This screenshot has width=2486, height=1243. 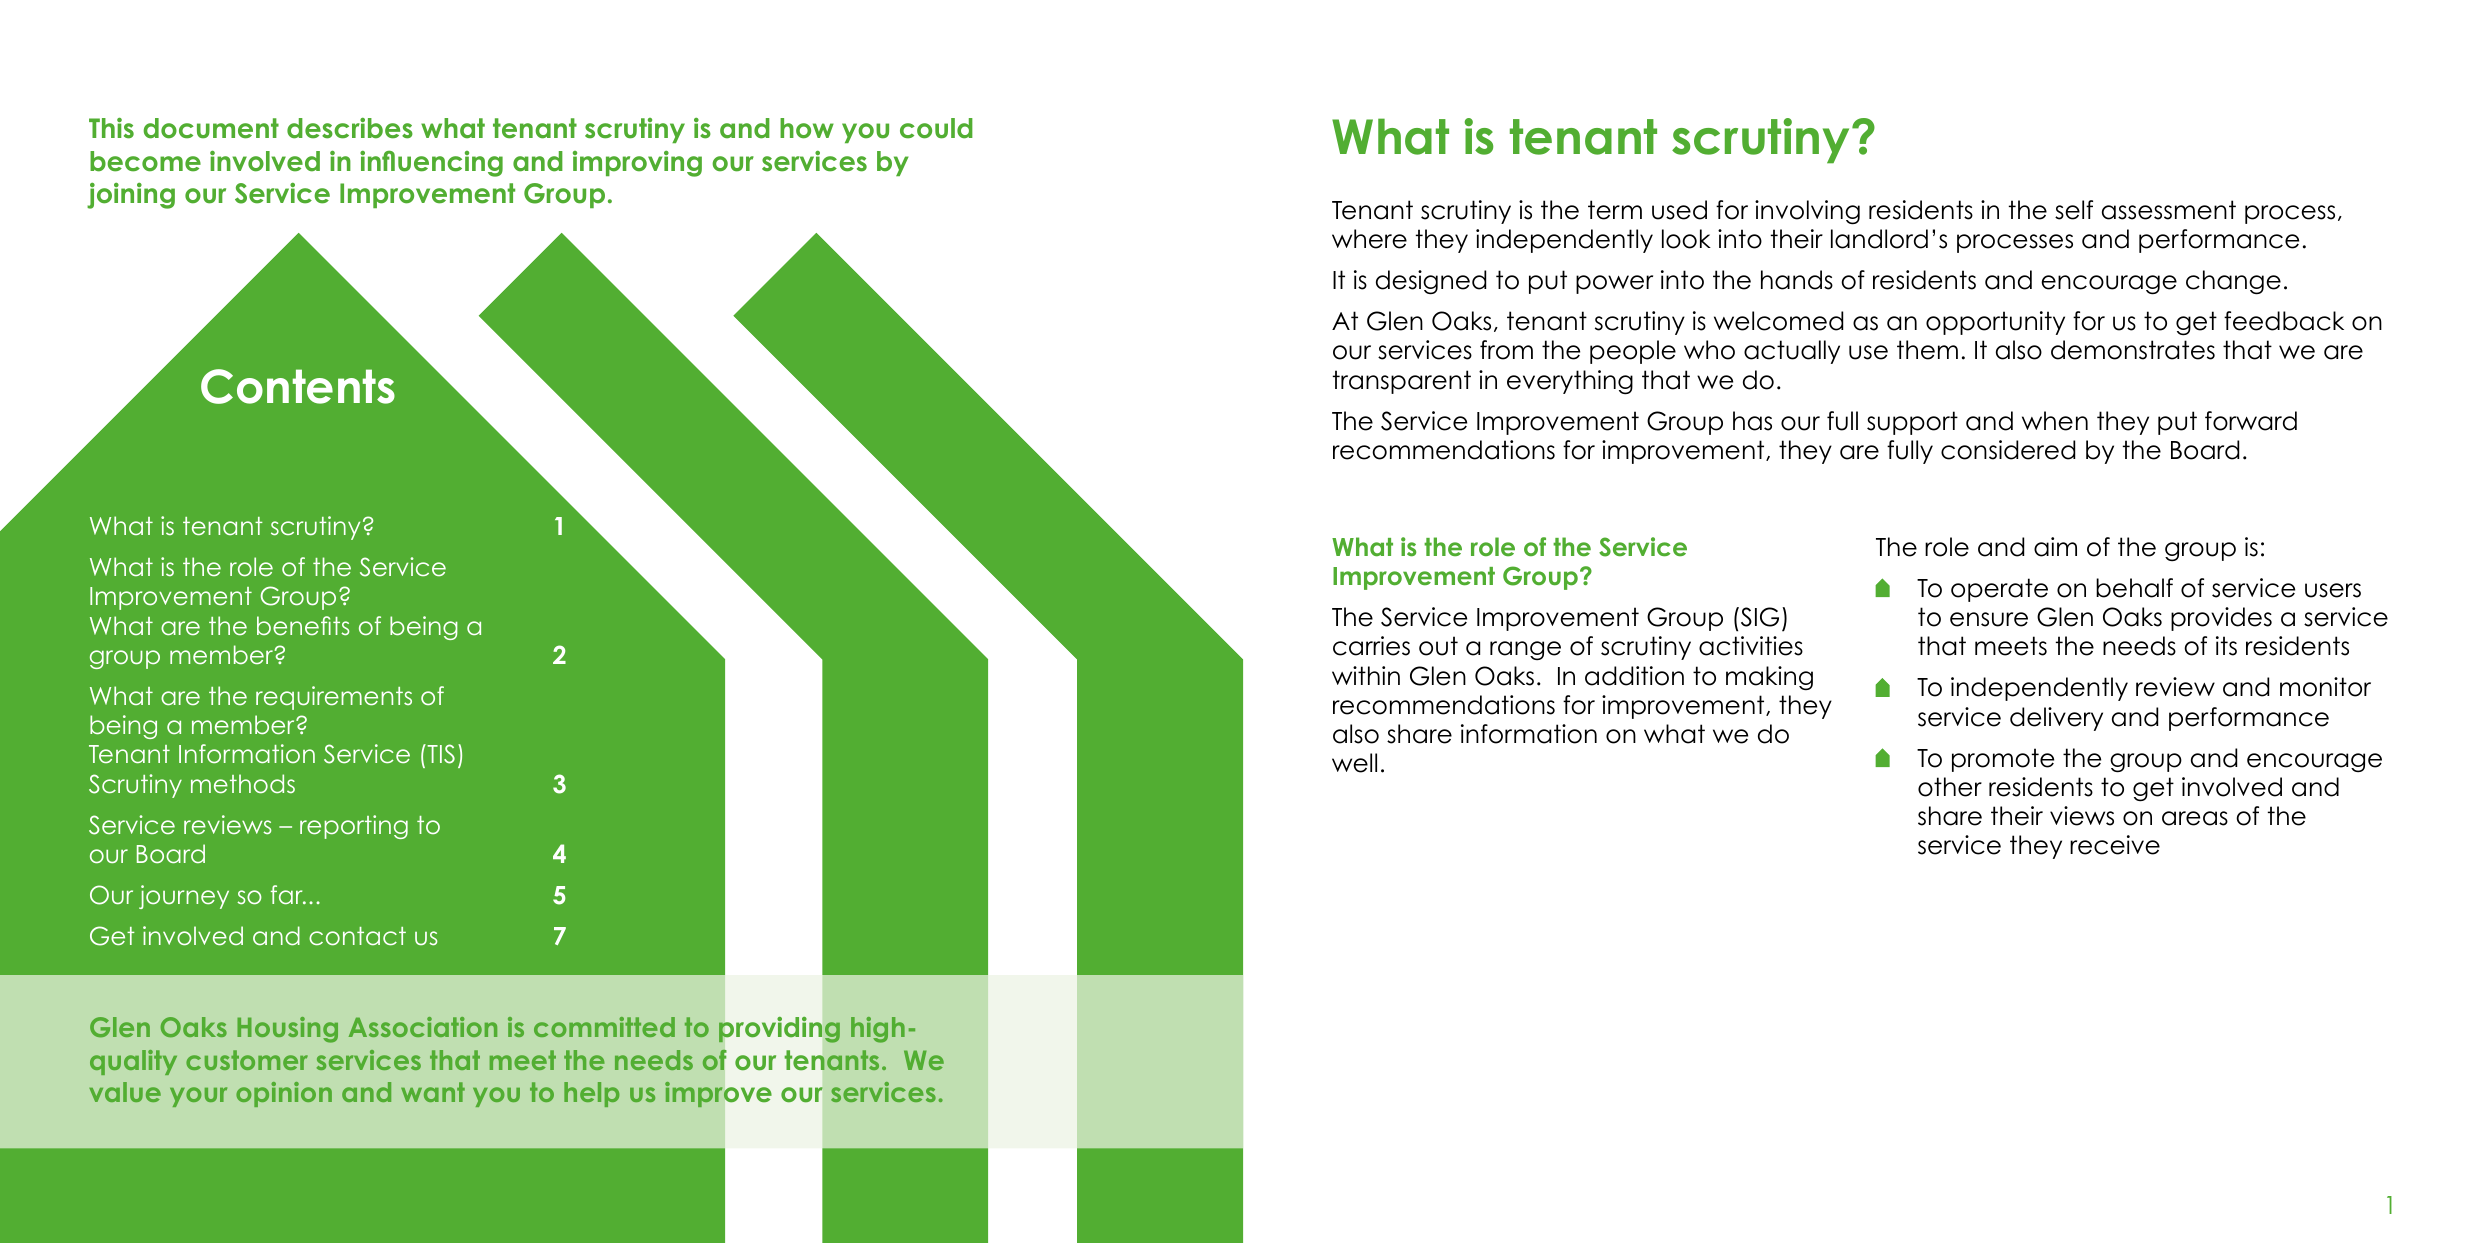 I want to click on influencing, so click(x=431, y=163).
